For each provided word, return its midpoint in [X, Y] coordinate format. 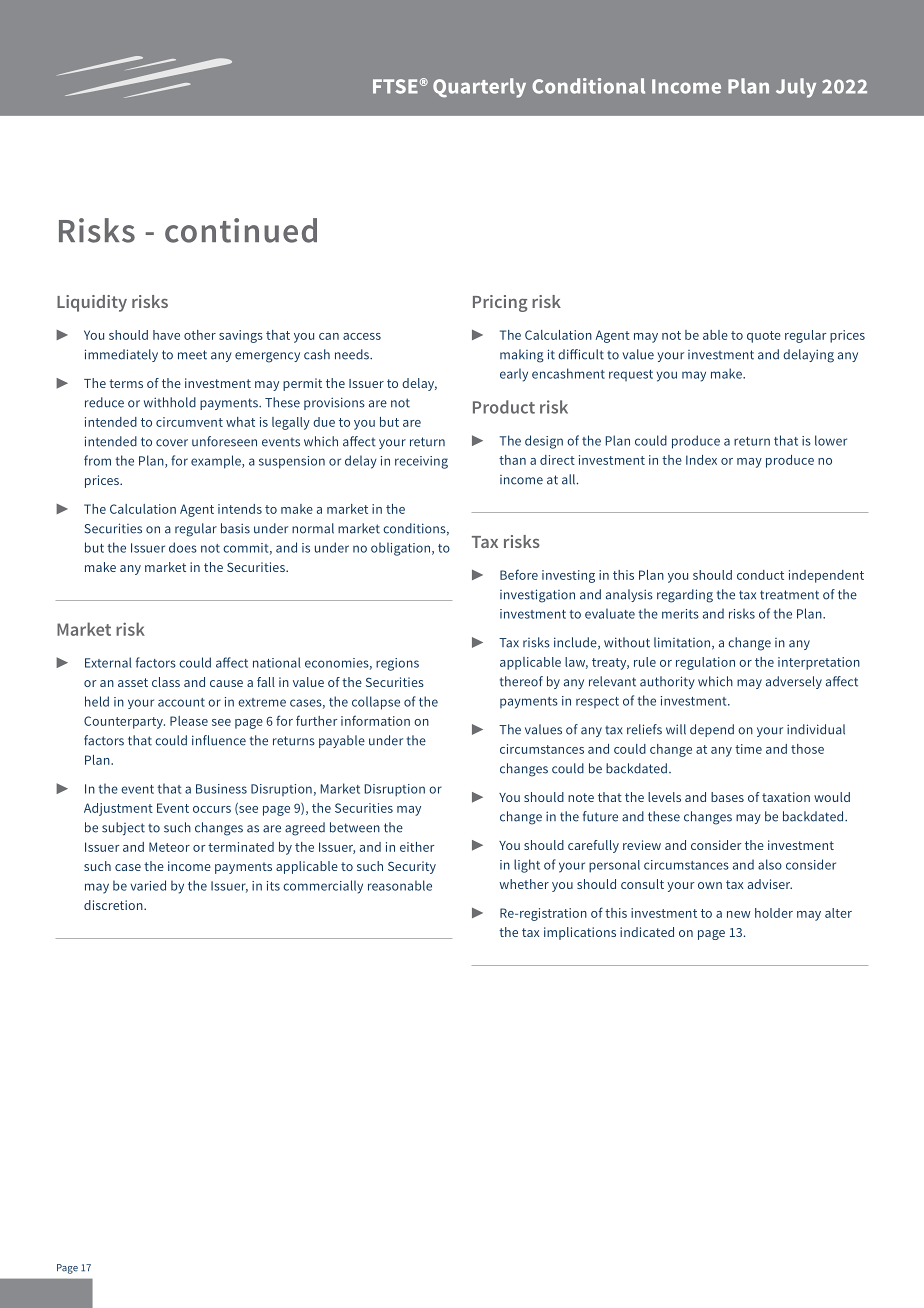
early [514, 375]
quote [764, 337]
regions [397, 664]
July [796, 88]
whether [524, 884]
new [739, 914]
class [166, 682]
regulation [705, 663]
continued [241, 230]
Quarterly [479, 88]
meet [192, 355]
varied [148, 885]
